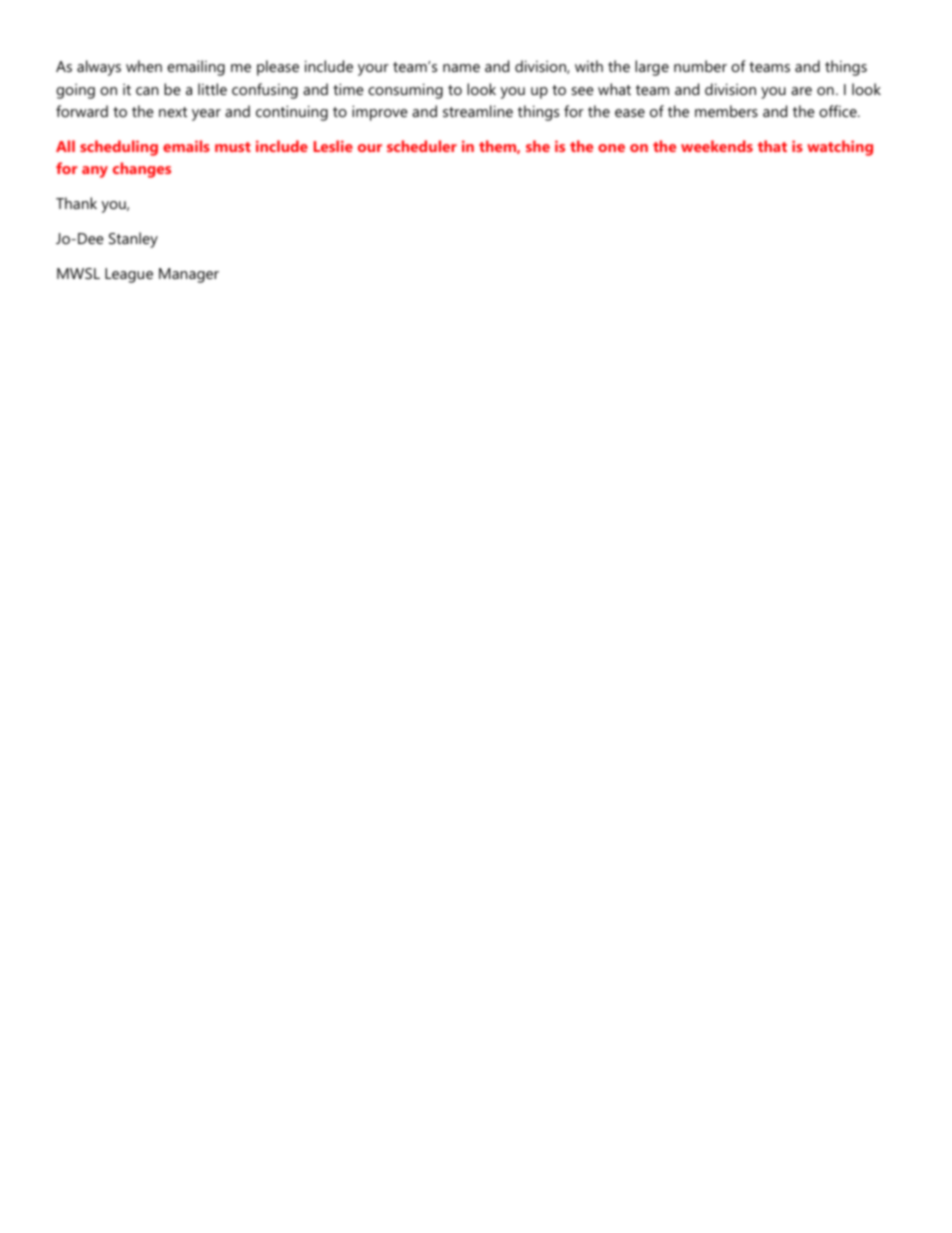 The width and height of the document is (952, 1233). What do you see at coordinates (133, 240) in the document?
I see `Stanley` at bounding box center [133, 240].
